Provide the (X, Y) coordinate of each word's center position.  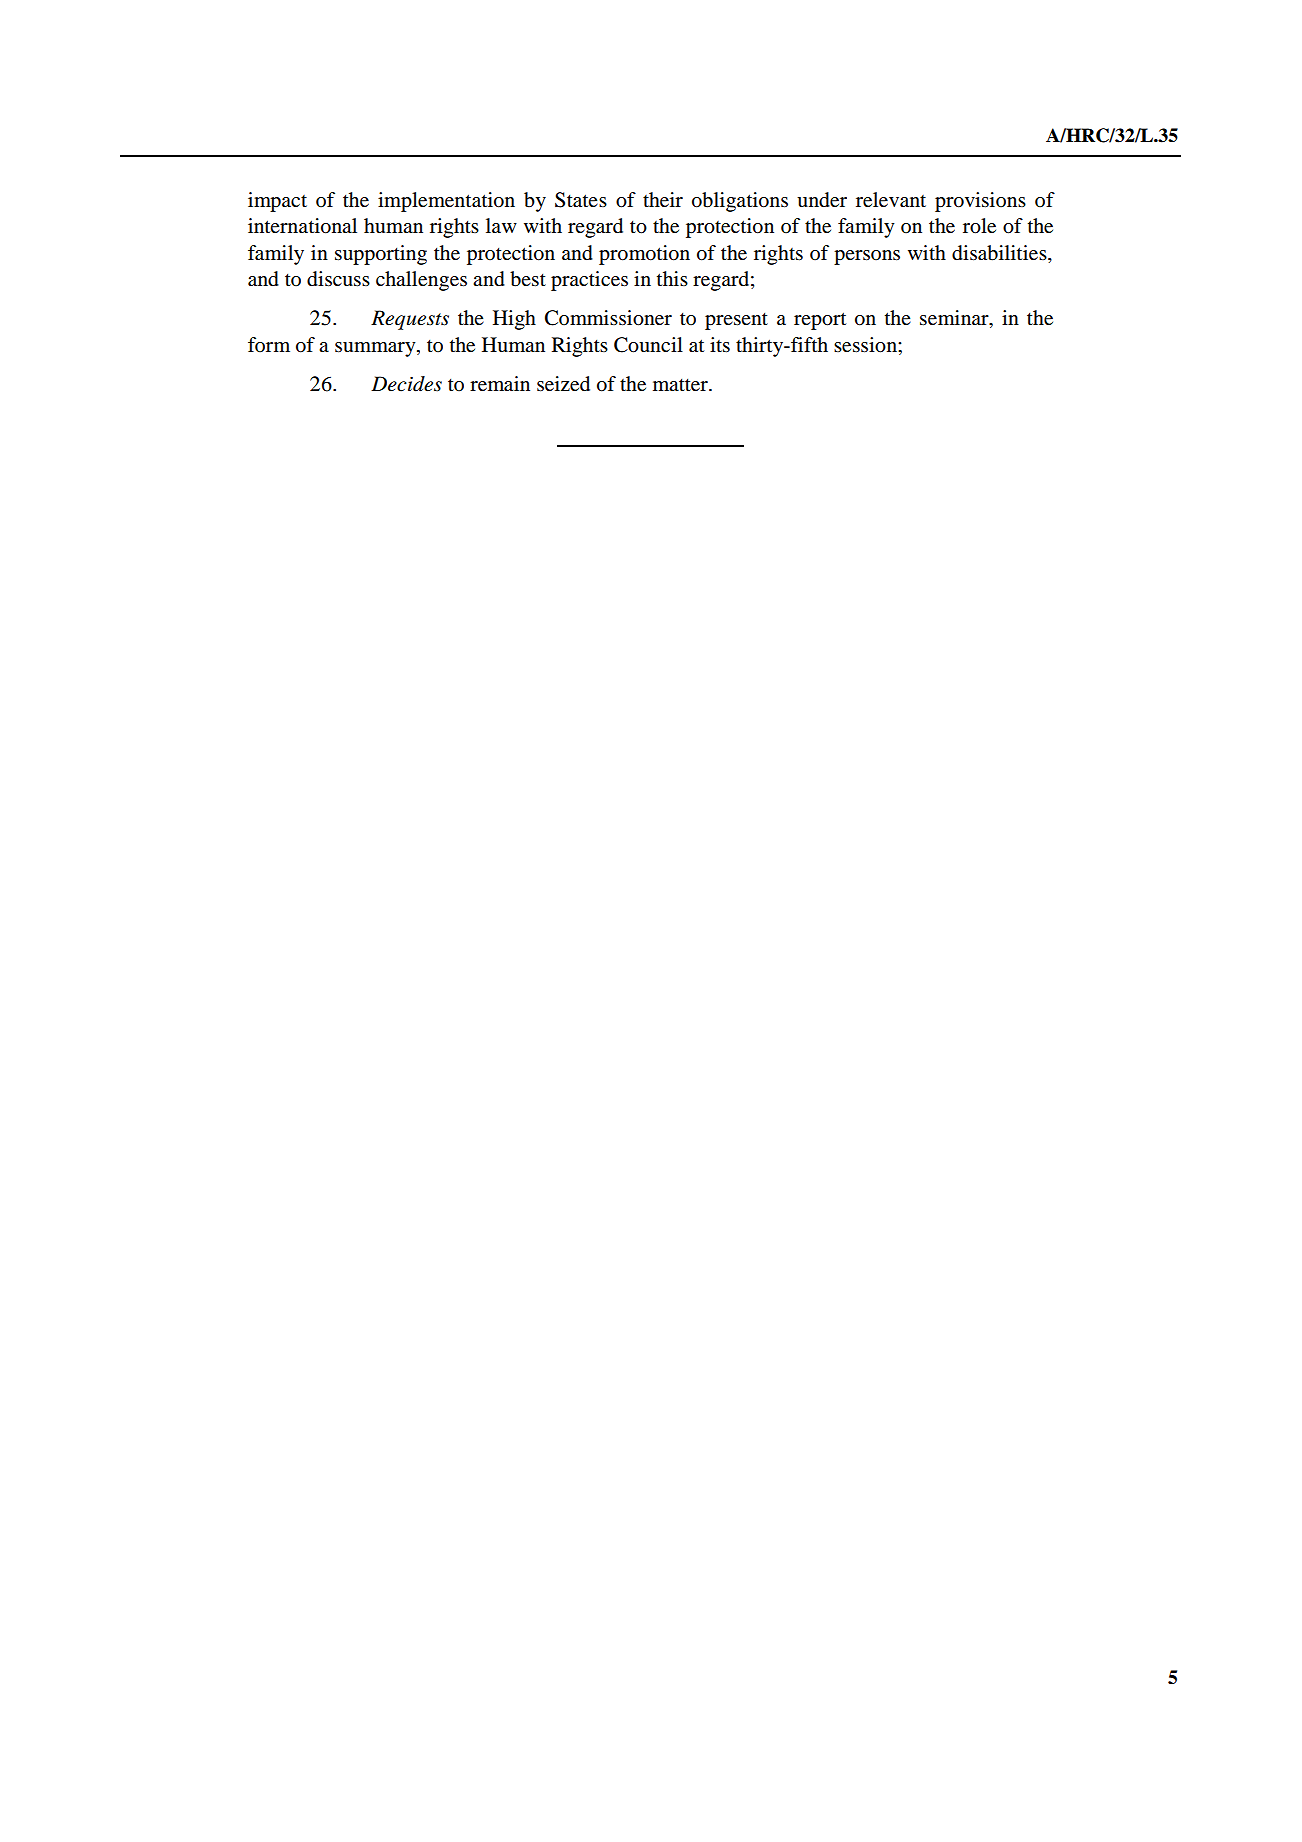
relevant (891, 200)
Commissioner (608, 318)
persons (867, 257)
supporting (381, 255)
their (663, 200)
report (820, 321)
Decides (406, 384)
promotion (644, 255)
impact (277, 202)
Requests (410, 320)
